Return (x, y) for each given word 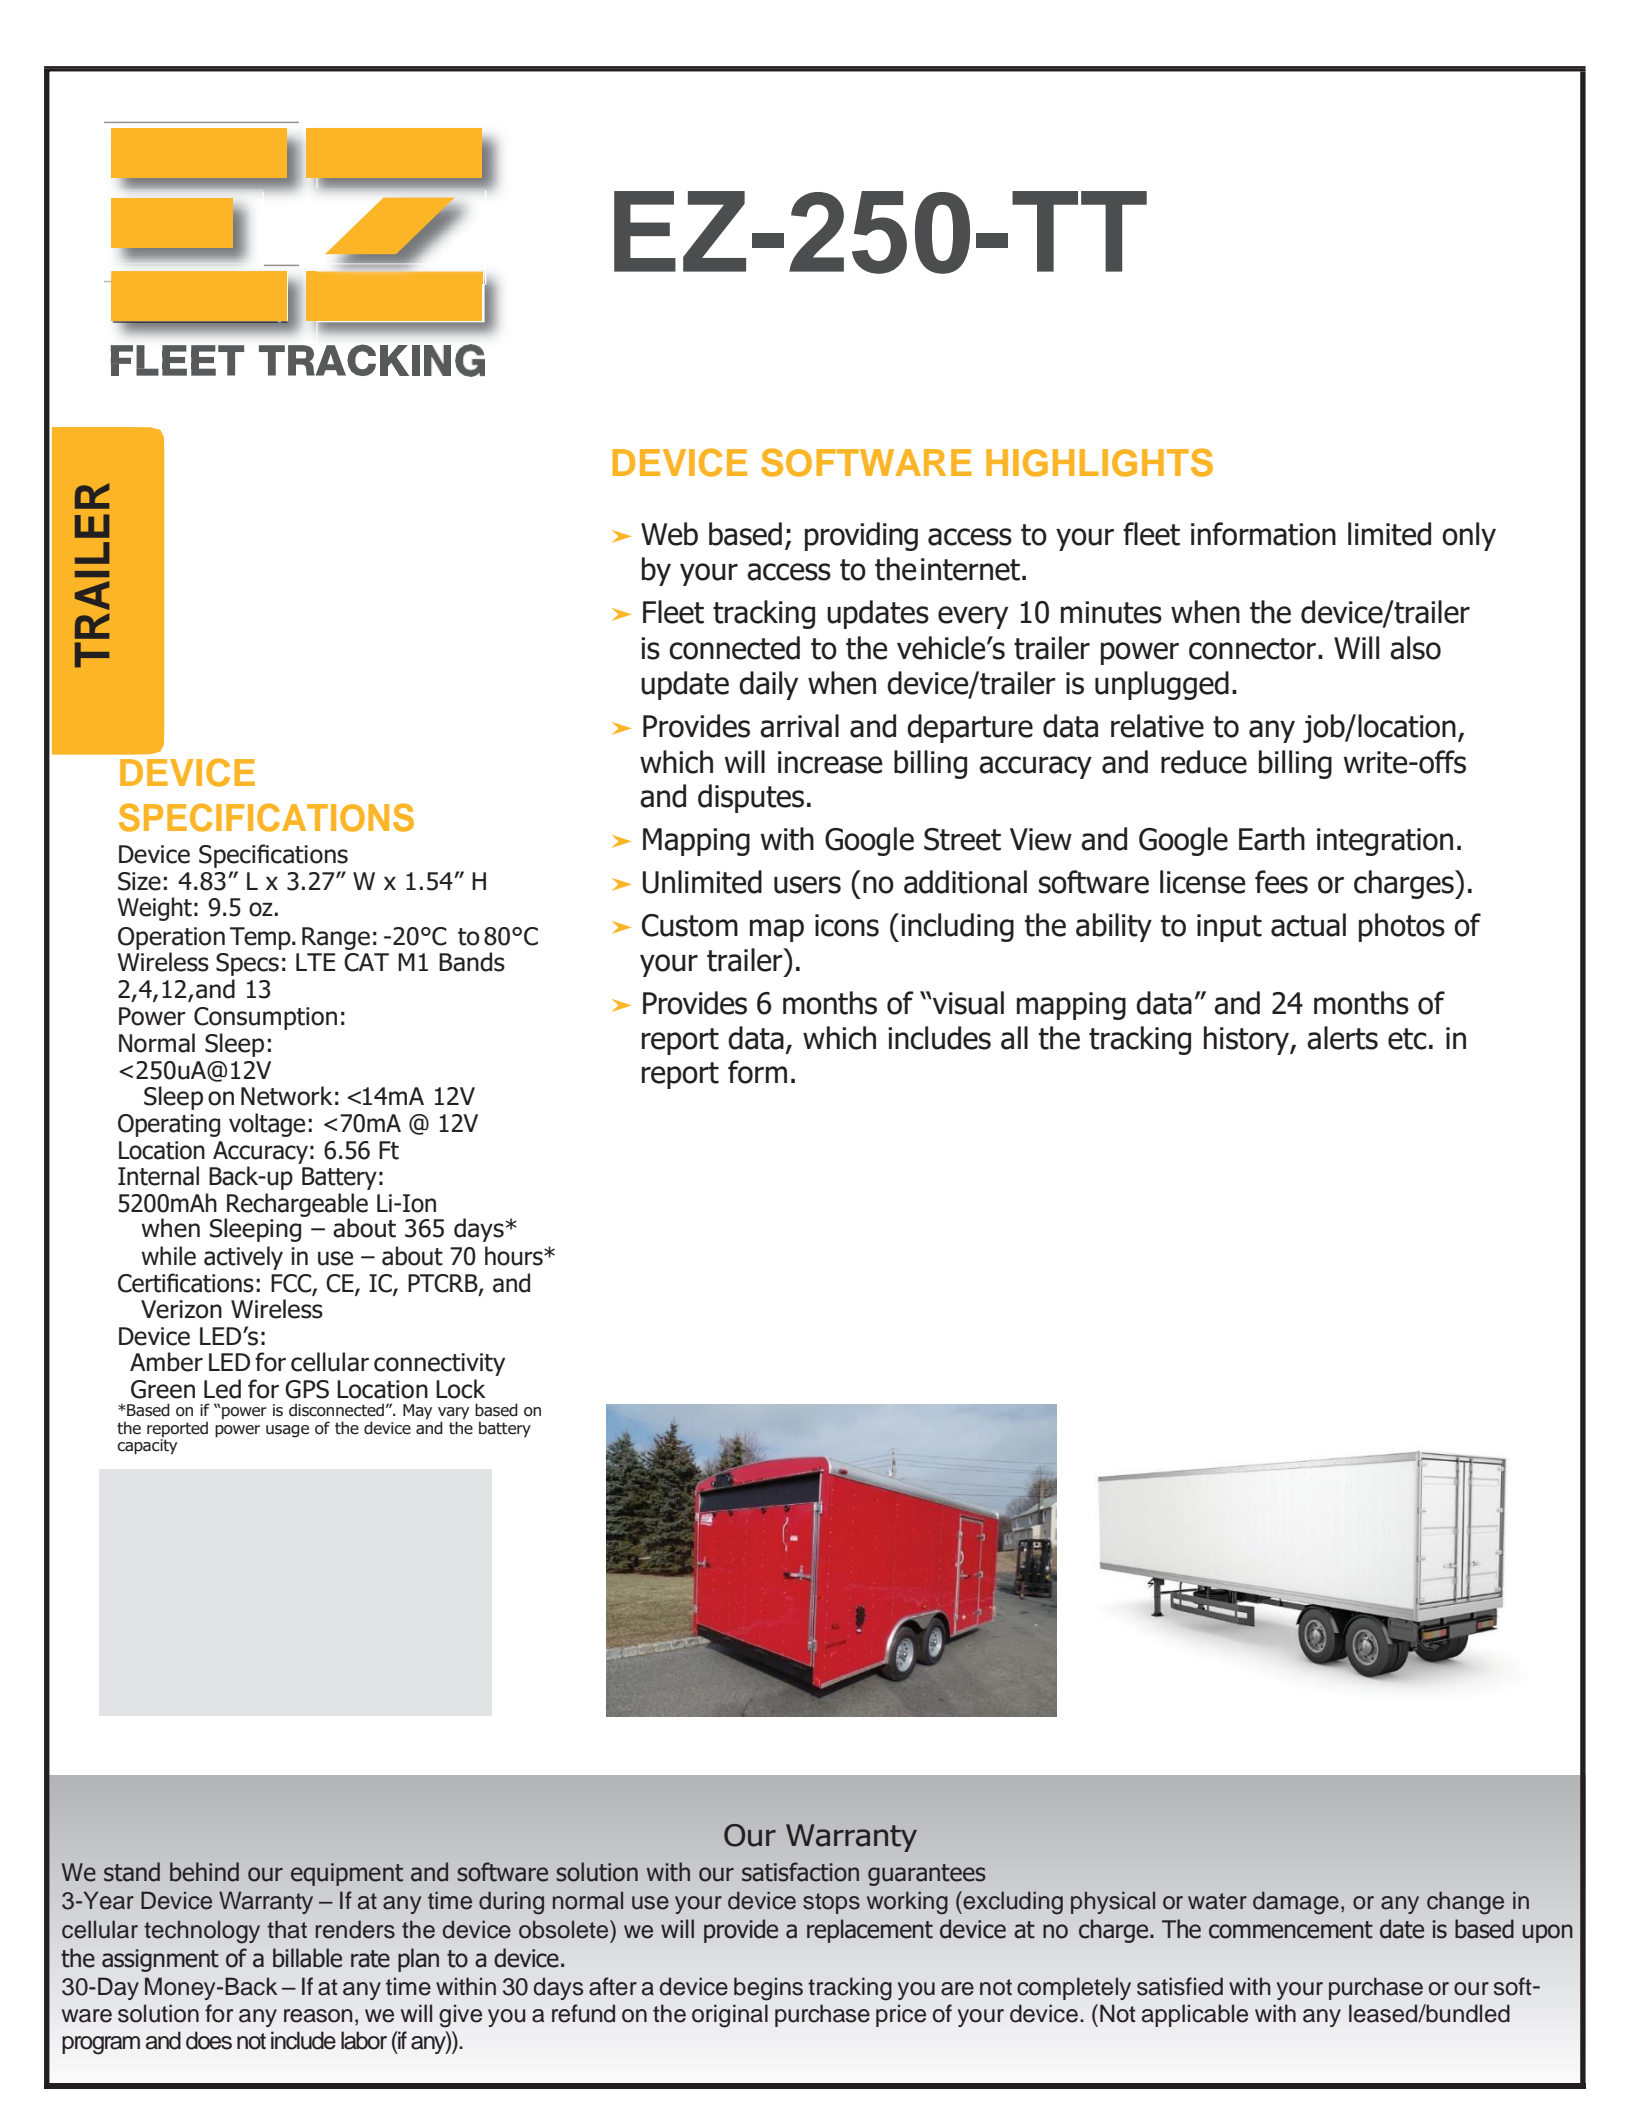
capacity (147, 1445)
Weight (154, 909)
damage (1296, 1903)
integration (1385, 842)
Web (669, 534)
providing (861, 536)
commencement (1291, 1930)
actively (243, 1258)
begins (768, 1989)
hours (515, 1256)
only (1469, 536)
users (807, 885)
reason (318, 2016)
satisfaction (800, 1872)
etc (1407, 1039)
